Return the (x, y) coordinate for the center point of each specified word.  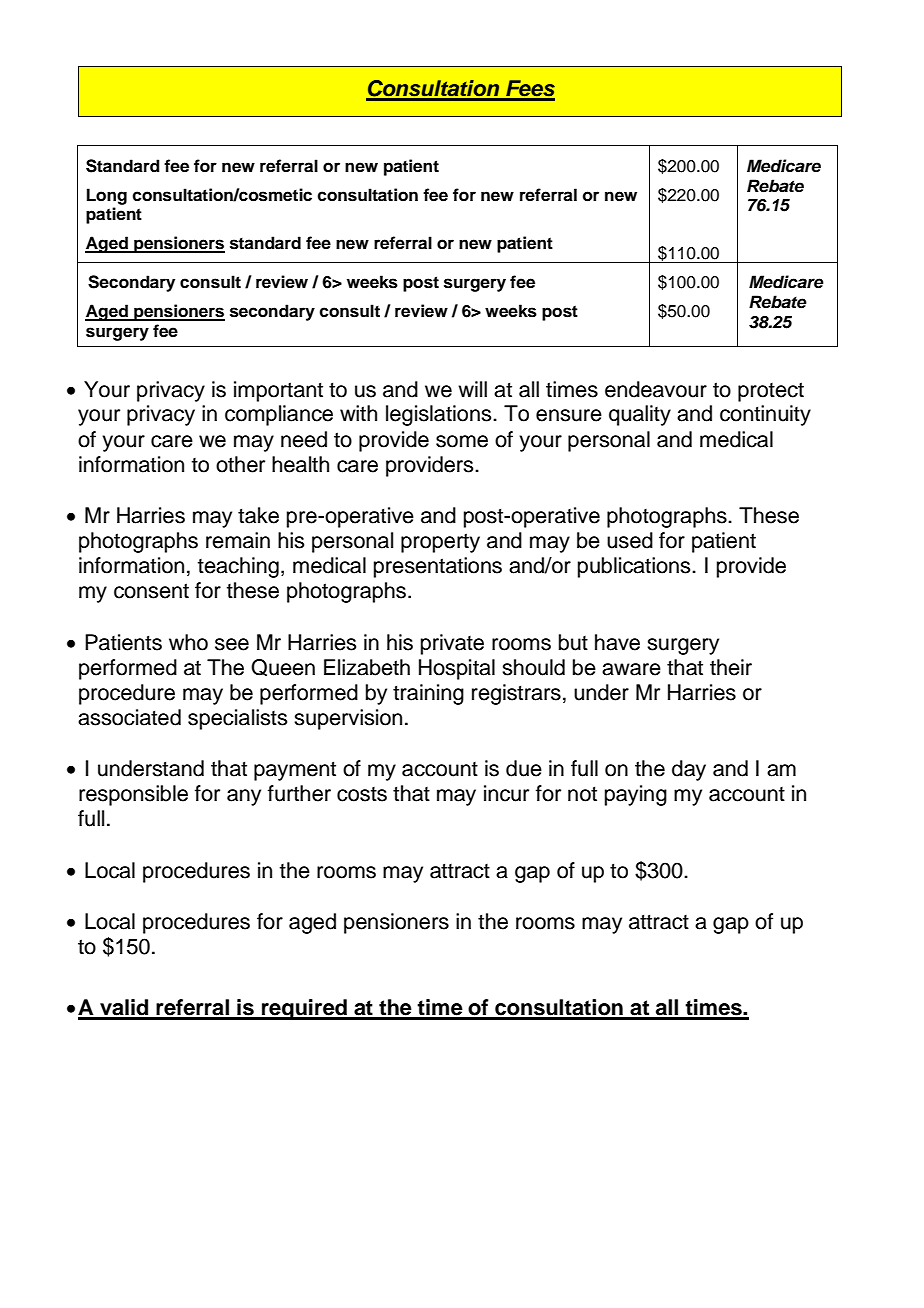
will (472, 389)
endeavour (656, 389)
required (304, 1009)
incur (506, 793)
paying (636, 795)
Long (107, 196)
